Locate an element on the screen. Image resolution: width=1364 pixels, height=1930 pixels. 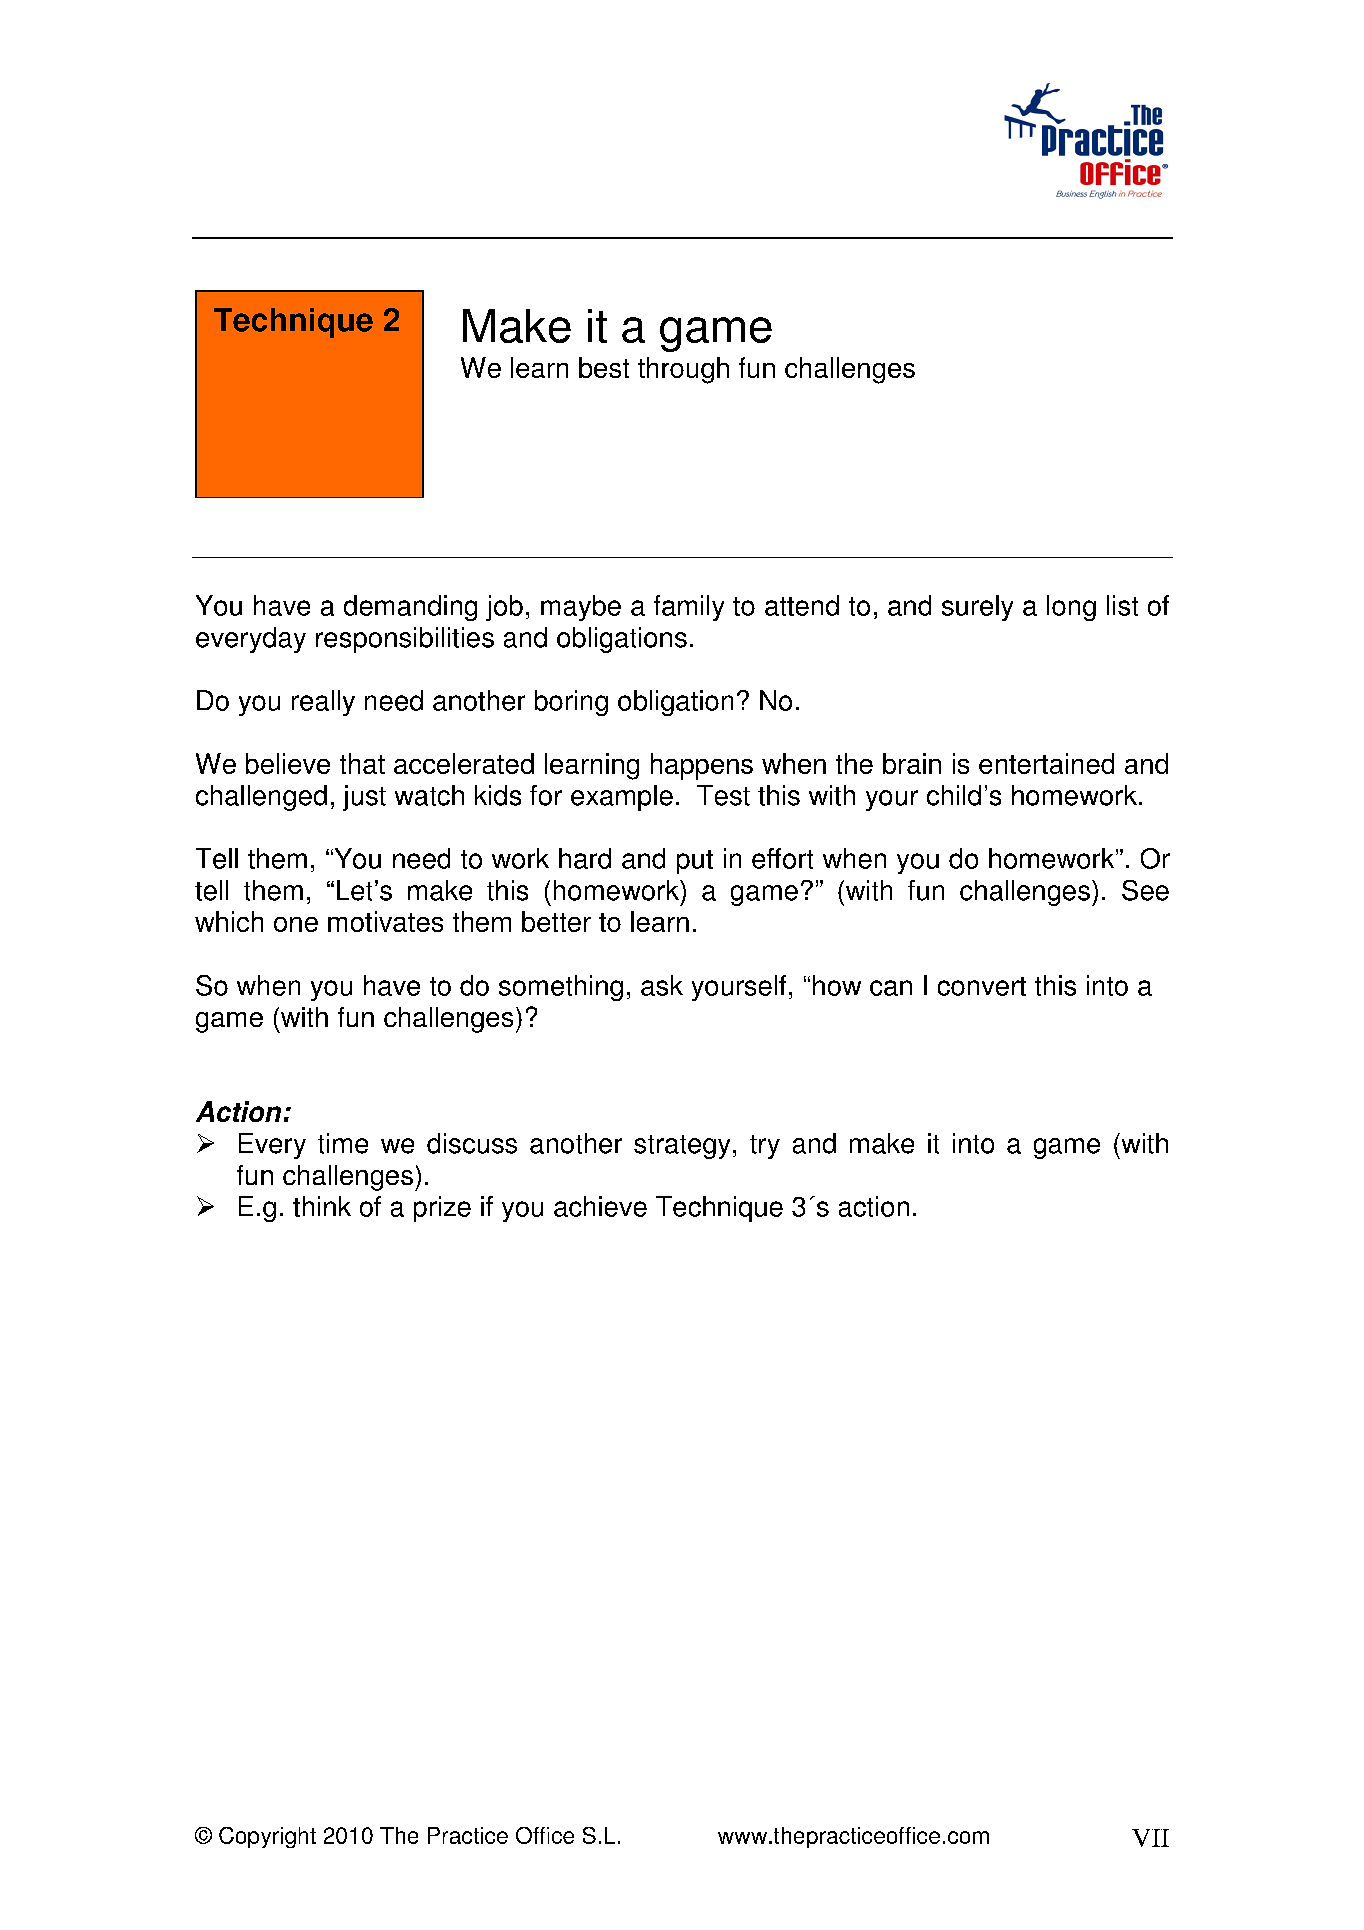
VII is located at coordinates (1150, 1838).
